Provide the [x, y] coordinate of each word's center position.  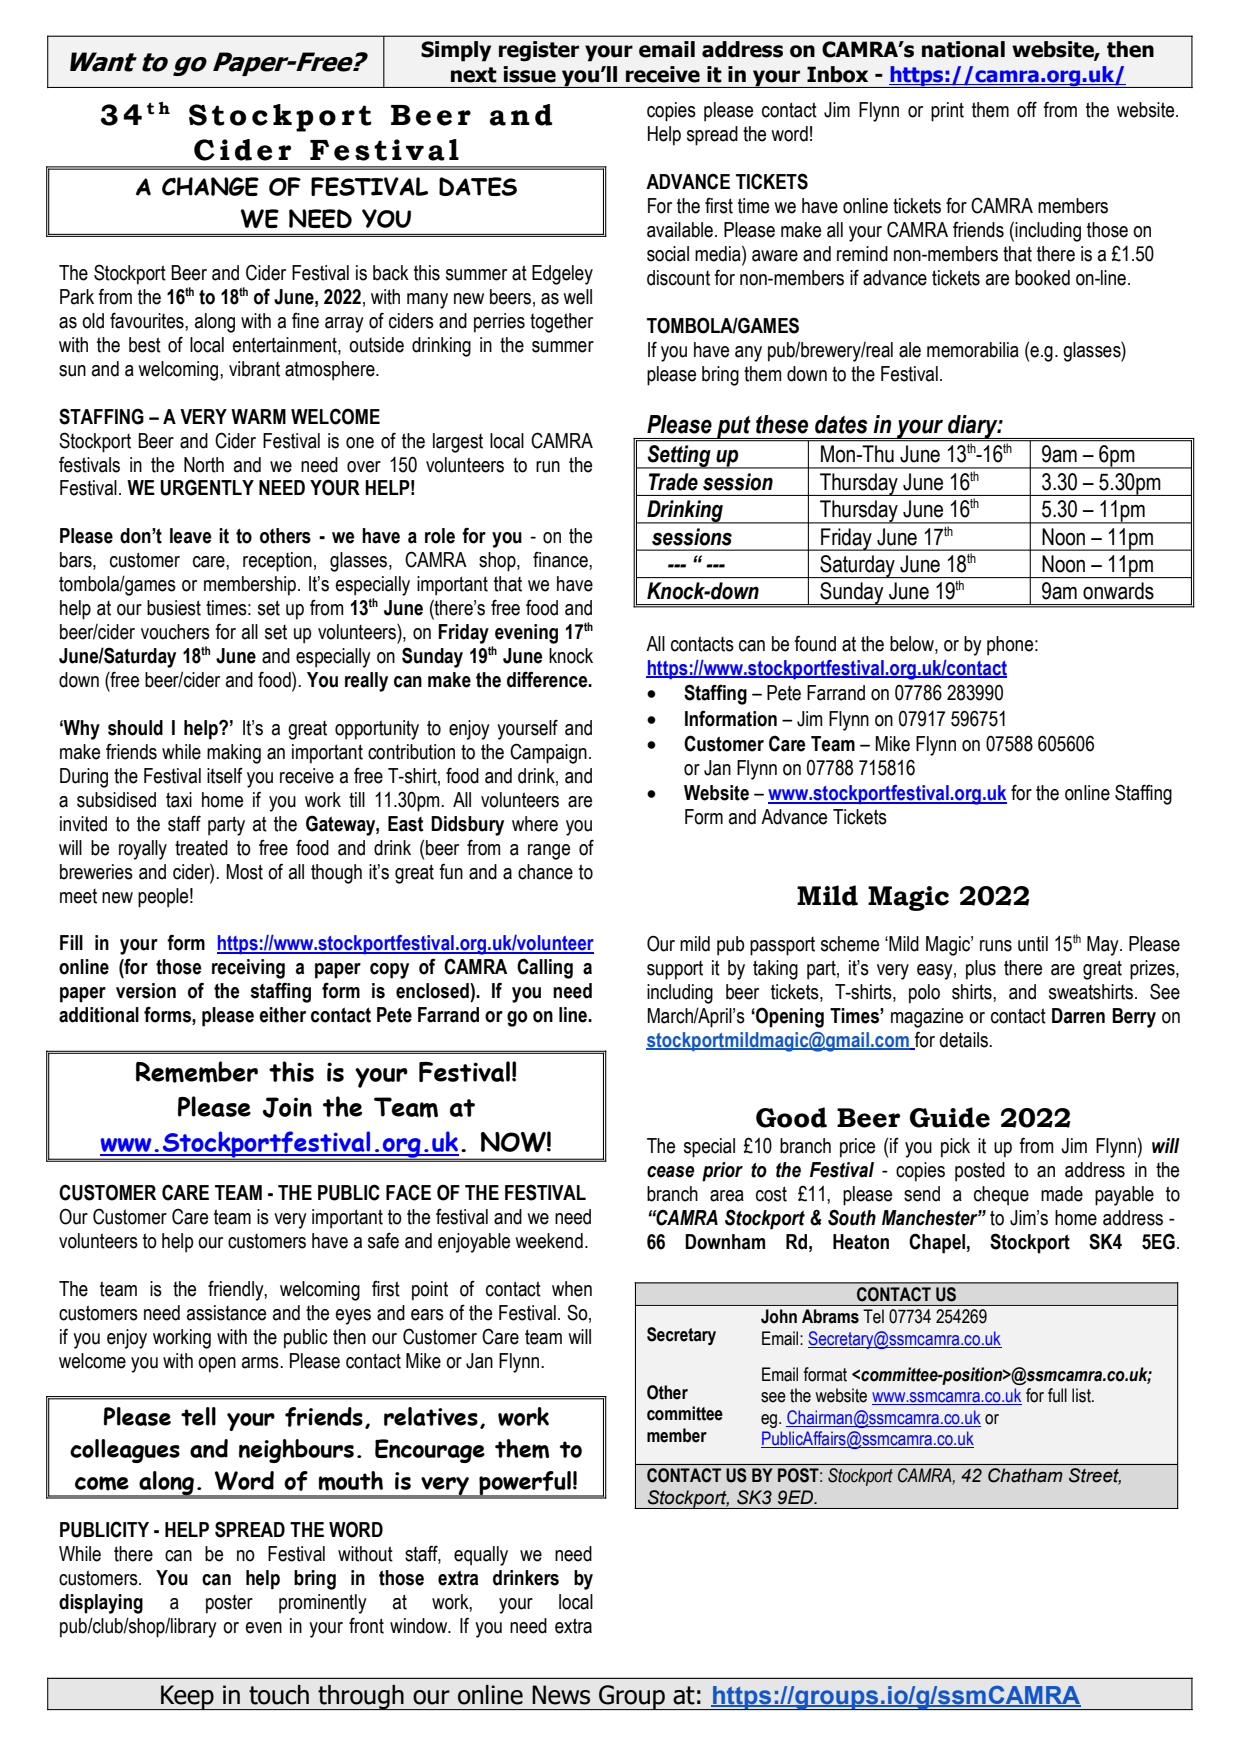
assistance [226, 1313]
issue [529, 74]
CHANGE [210, 186]
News [561, 1695]
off [1027, 109]
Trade [673, 482]
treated [201, 848]
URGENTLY [207, 487]
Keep [187, 1697]
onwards [1118, 591]
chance [545, 872]
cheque [1001, 1196]
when [572, 1289]
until [1033, 944]
